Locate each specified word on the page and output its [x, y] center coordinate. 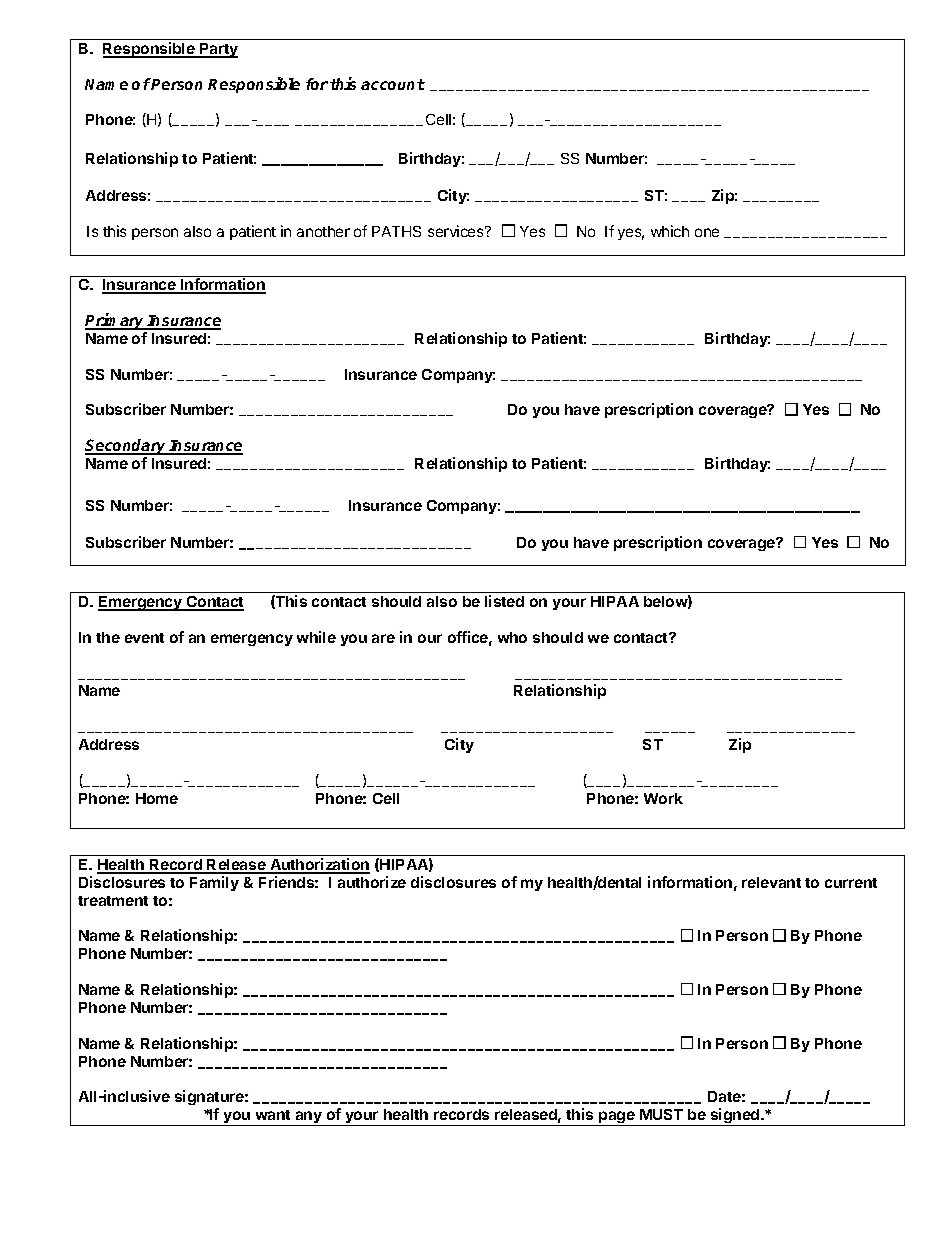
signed [735, 1117]
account [393, 84]
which [670, 231]
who [512, 637]
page [617, 1118]
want [273, 1115]
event [144, 638]
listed [504, 601]
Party [218, 50]
